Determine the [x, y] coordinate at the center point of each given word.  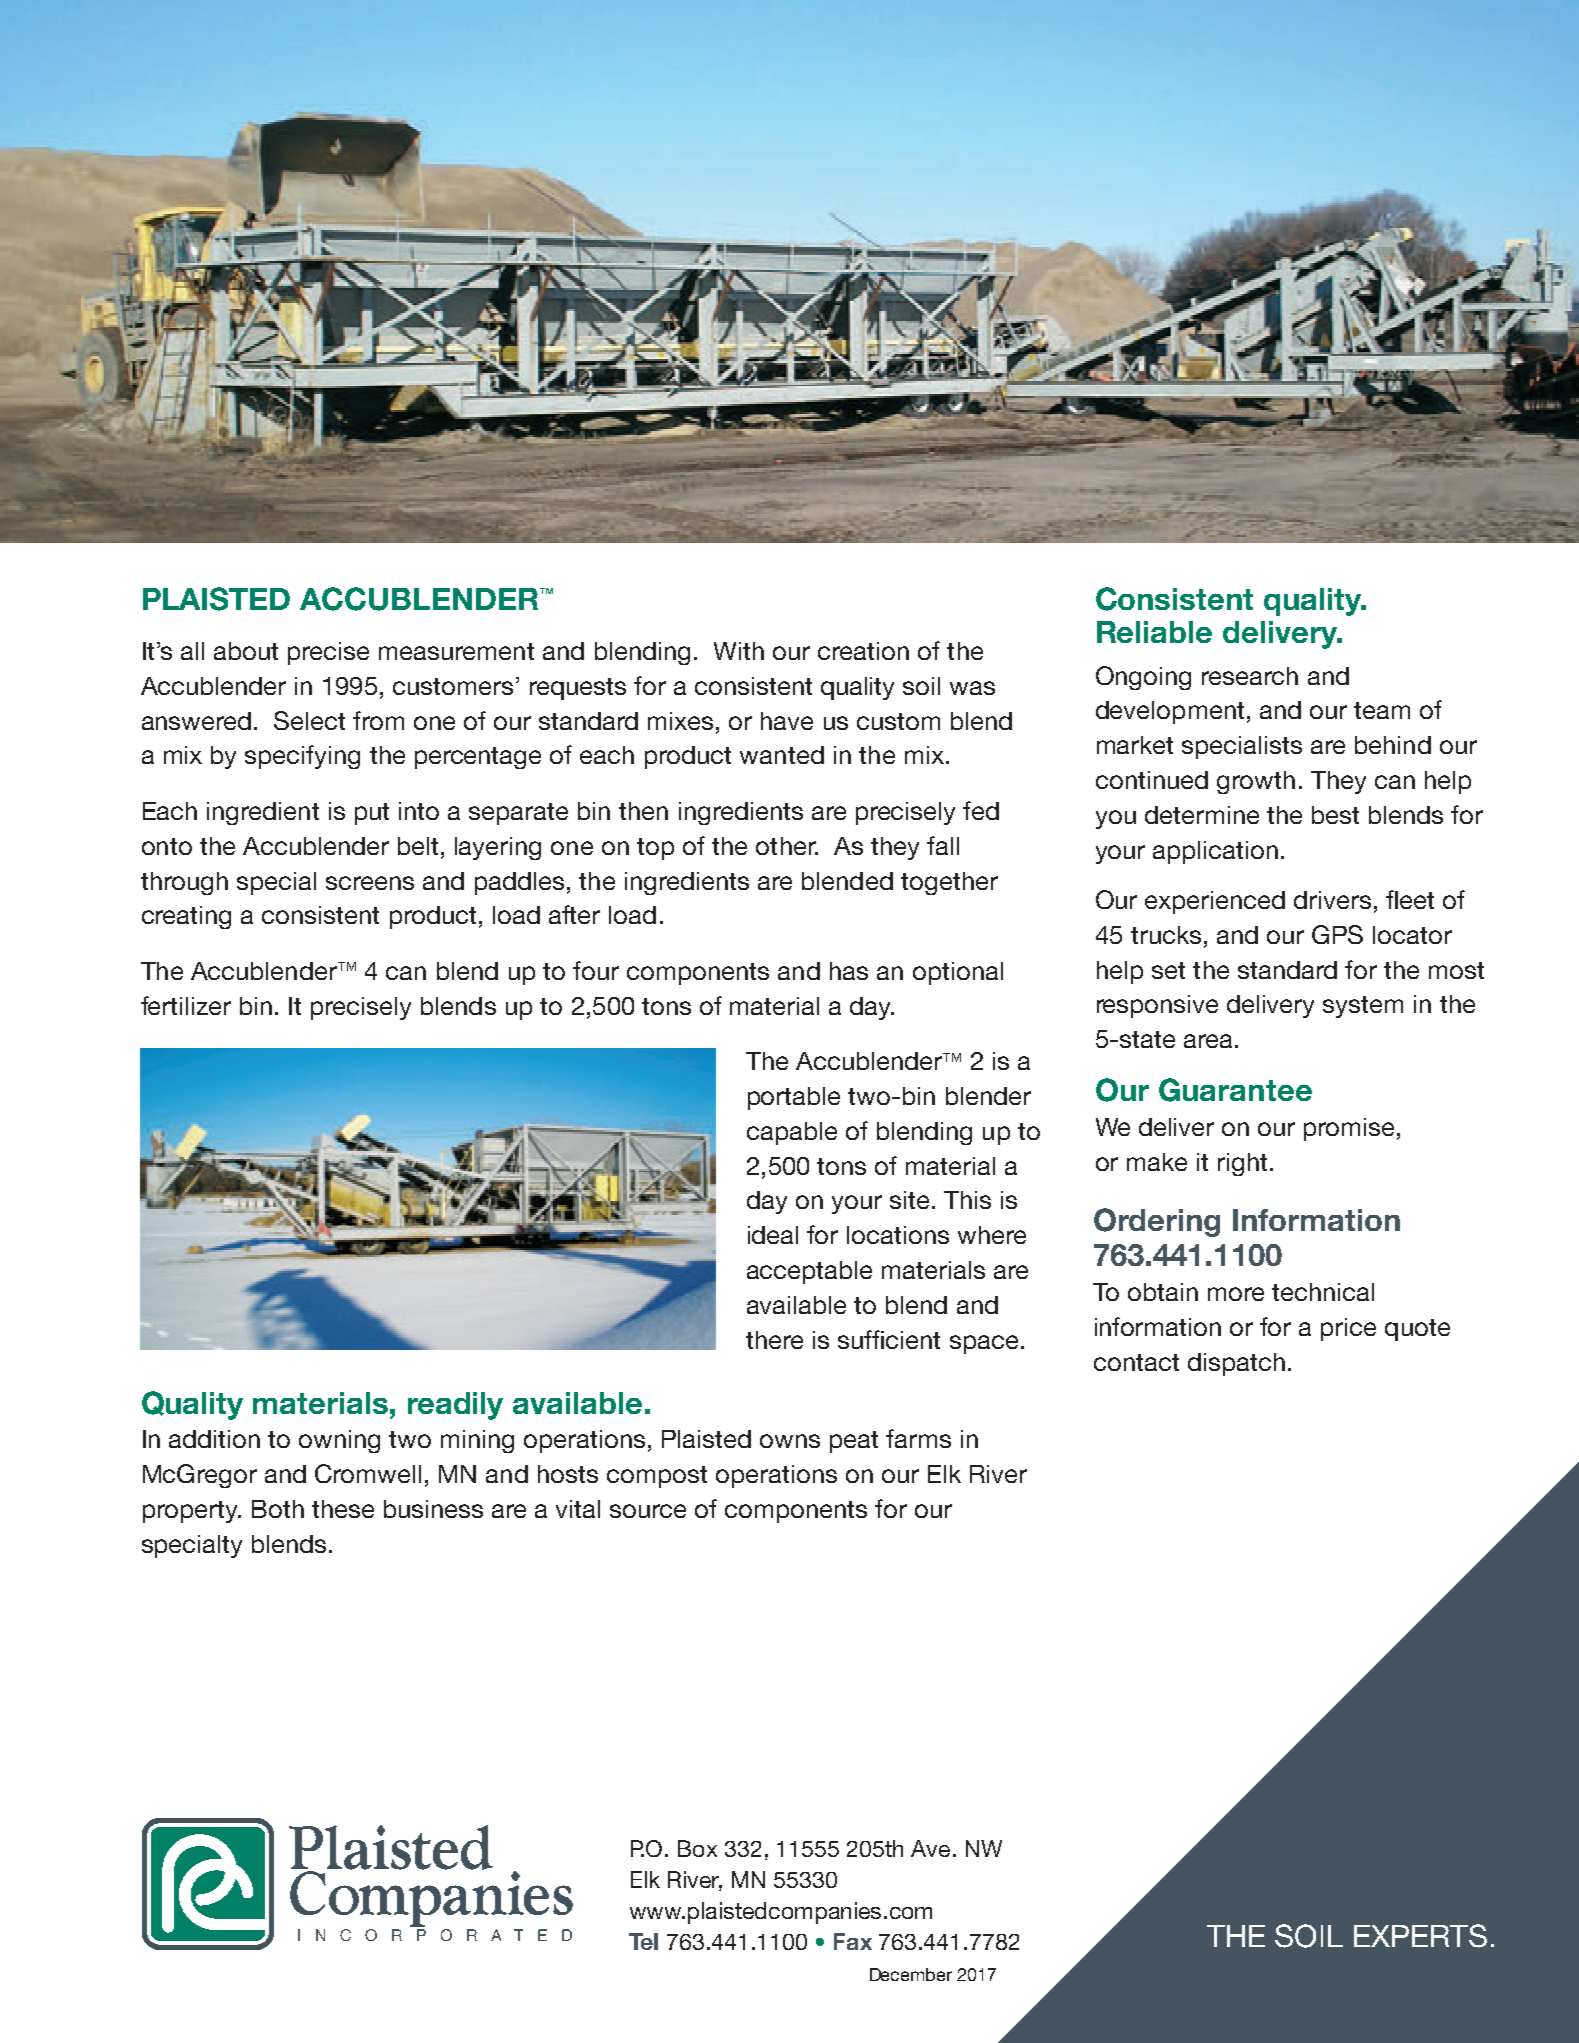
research [1250, 676]
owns [790, 1441]
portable [794, 1098]
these [343, 1509]
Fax [853, 1941]
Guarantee [1235, 1090]
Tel [643, 1941]
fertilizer [186, 1005]
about [246, 651]
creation [863, 651]
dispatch [1236, 1364]
